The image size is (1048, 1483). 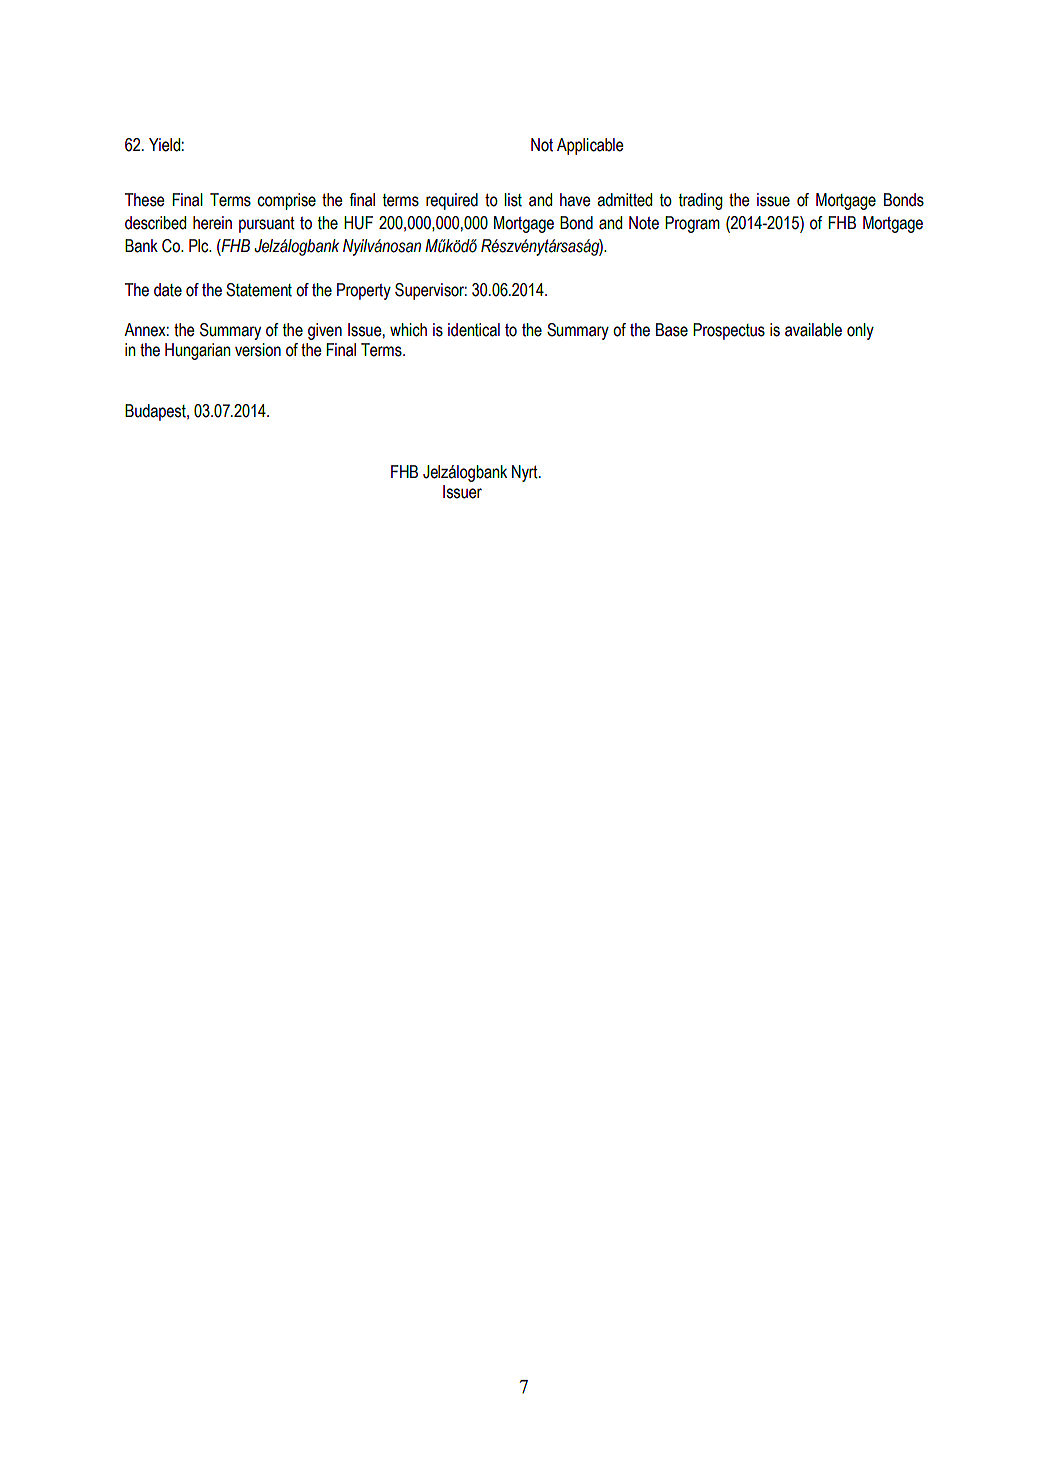 I want to click on trading, so click(x=701, y=201).
